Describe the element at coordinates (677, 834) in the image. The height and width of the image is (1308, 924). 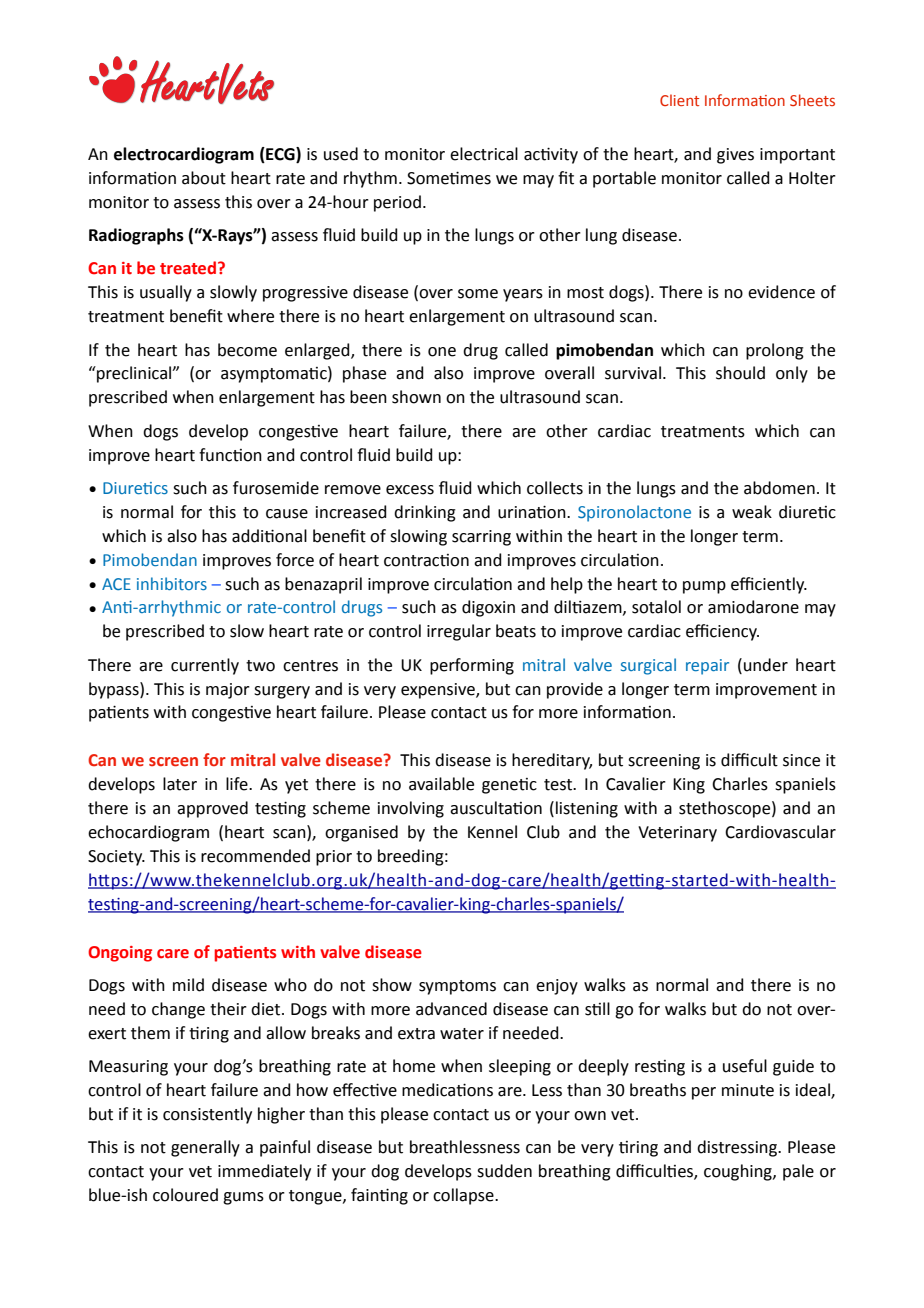
I see `Veterinary` at that location.
